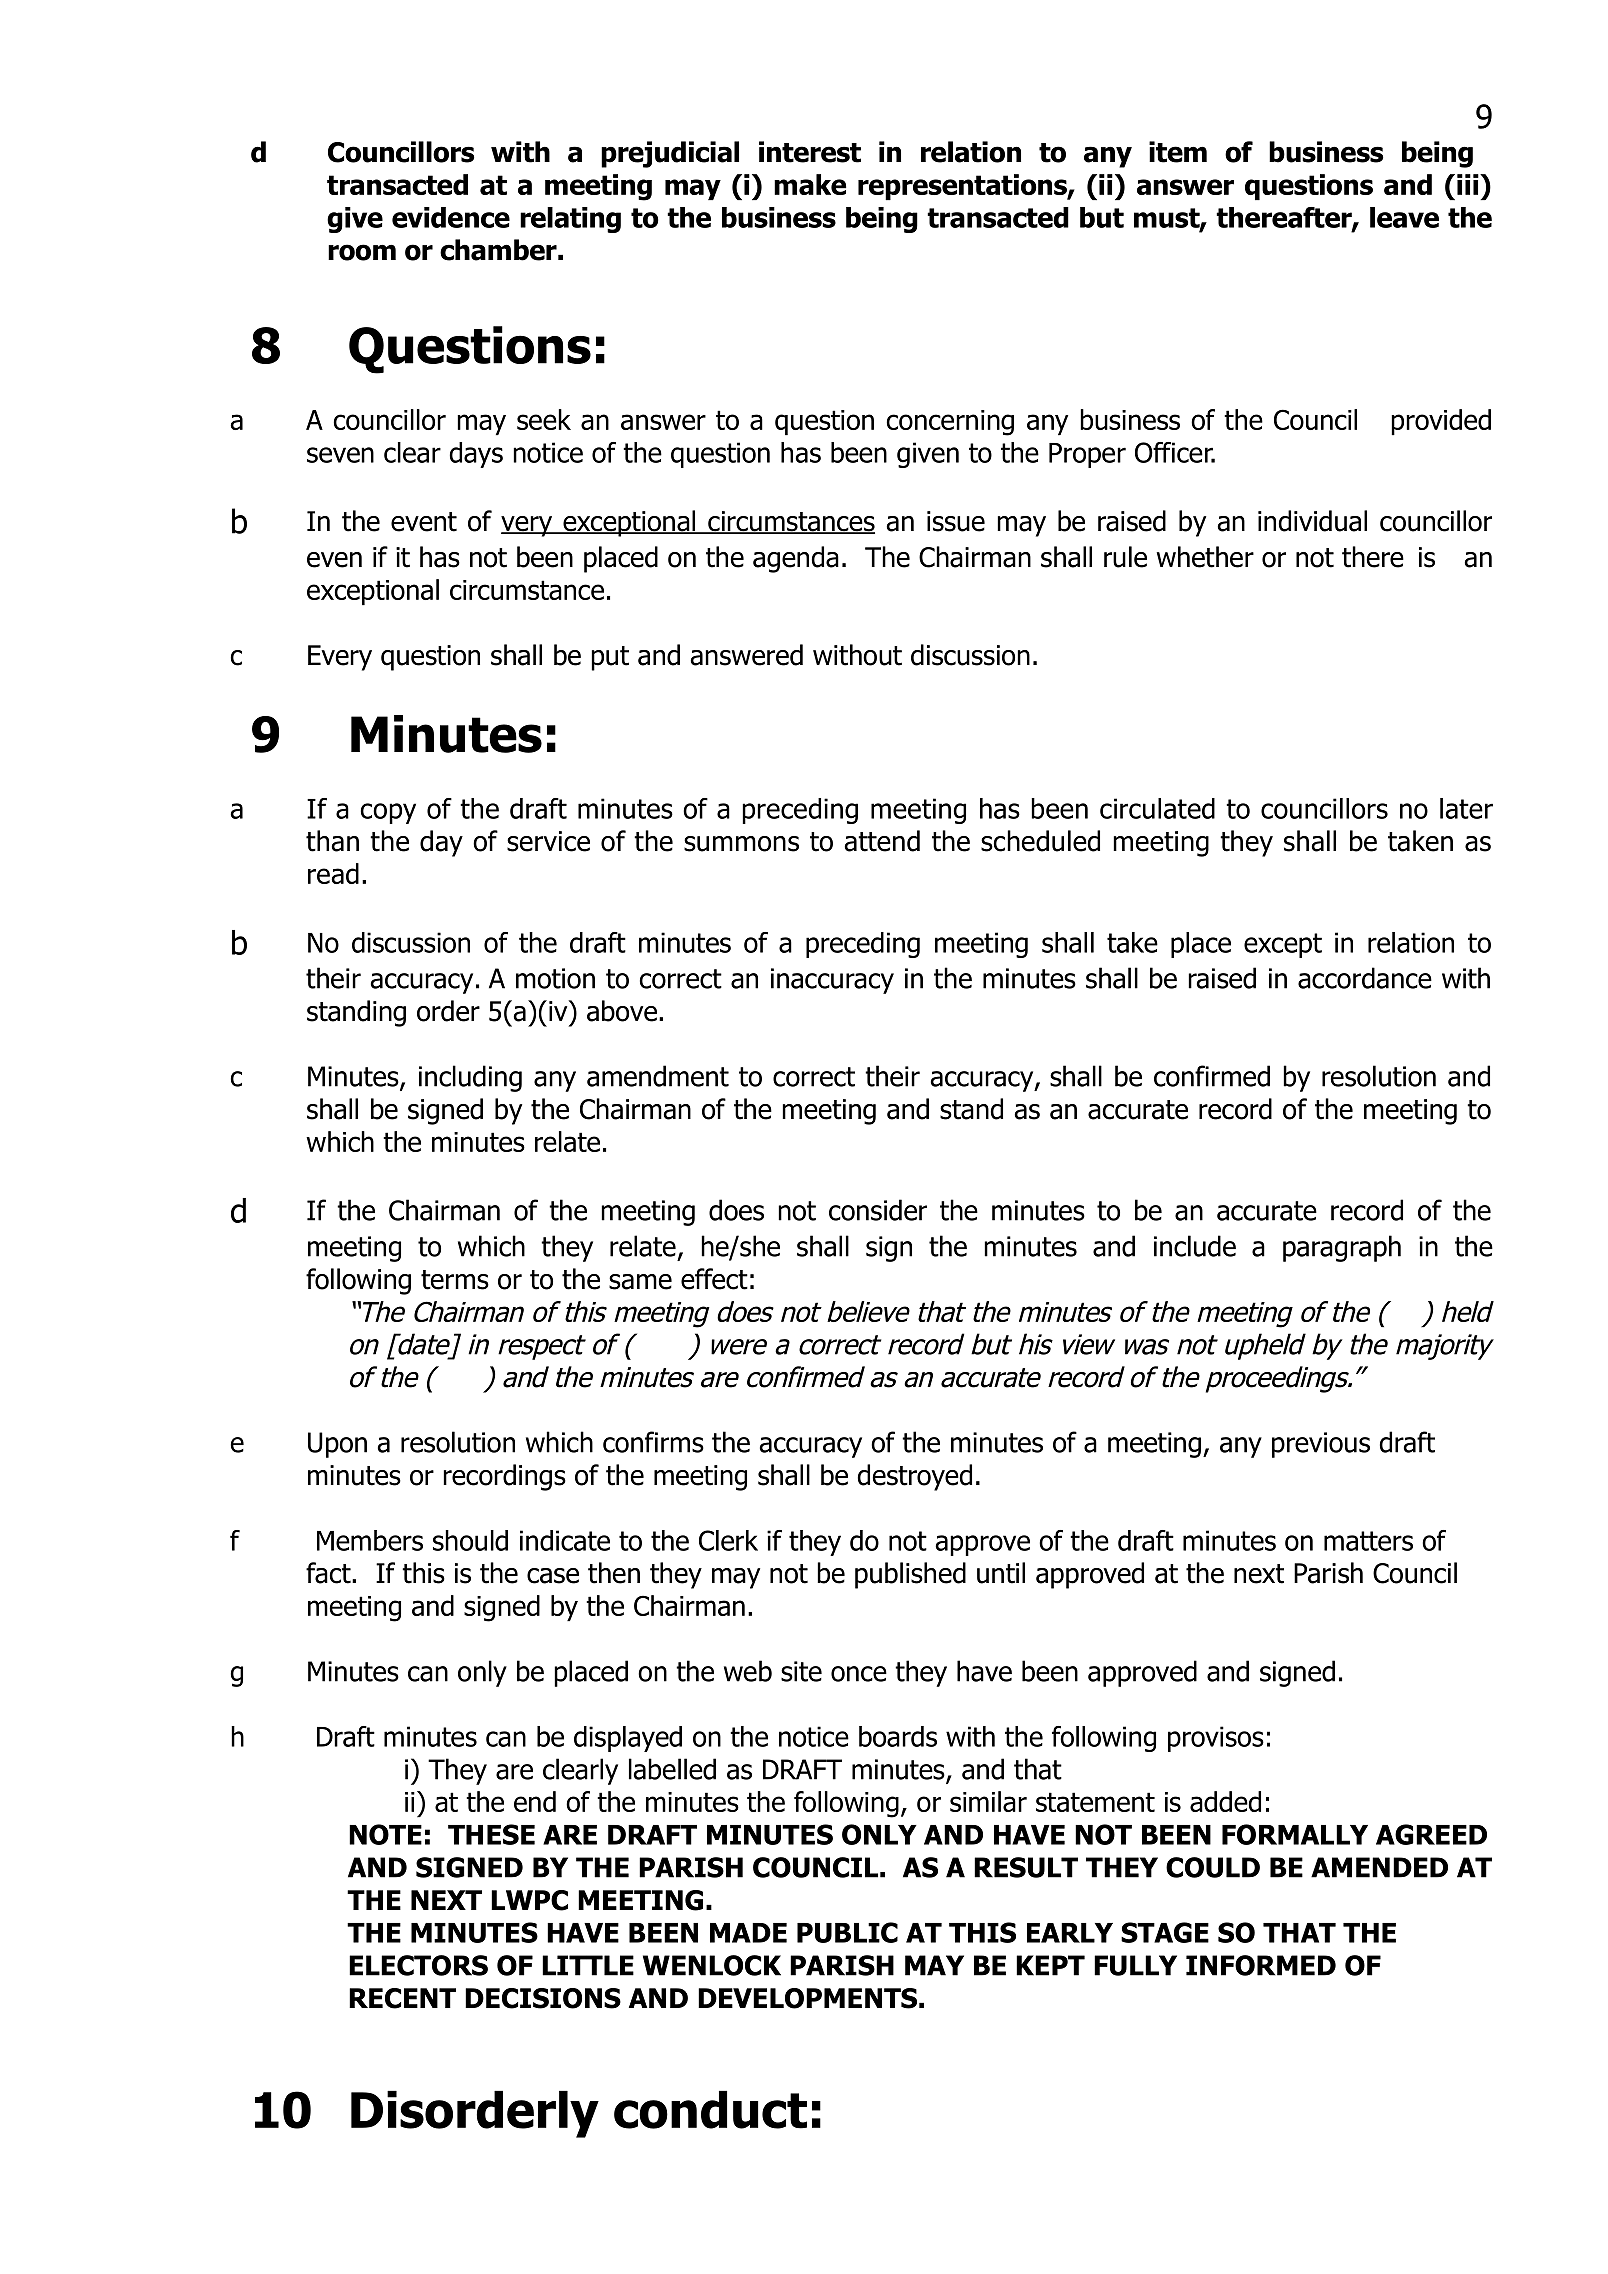 The width and height of the screenshot is (1608, 2274). I want to click on including, so click(470, 1078).
